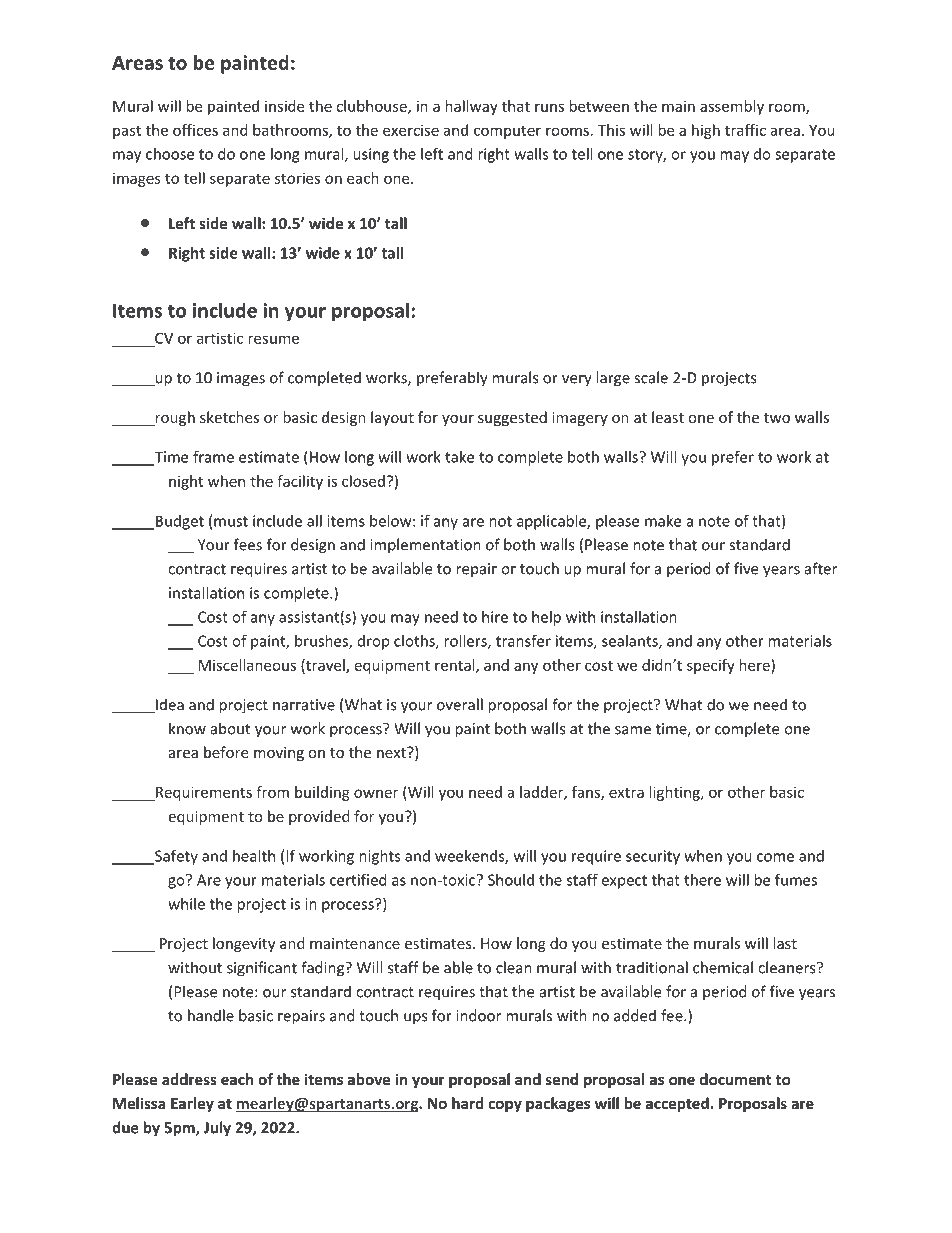 The width and height of the image is (952, 1233). Describe the element at coordinates (273, 339) in the image. I see `resume` at that location.
